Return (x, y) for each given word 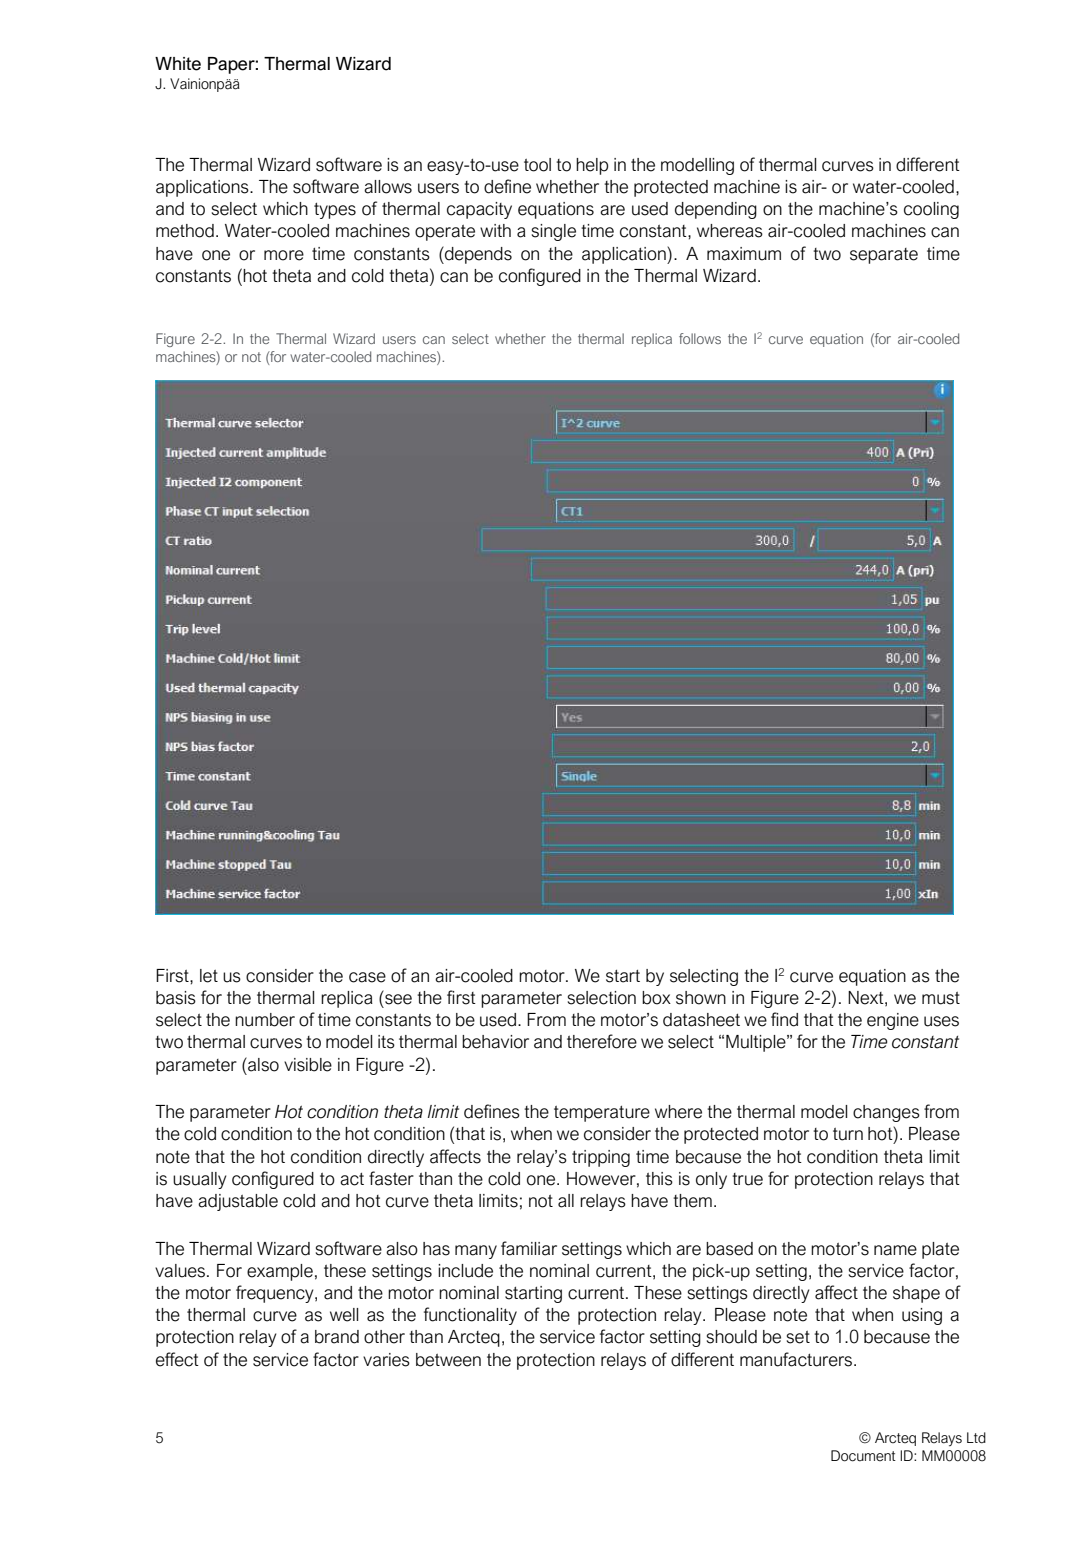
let (209, 976)
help (592, 166)
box (656, 998)
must (941, 998)
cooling (931, 210)
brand (337, 1337)
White (178, 64)
